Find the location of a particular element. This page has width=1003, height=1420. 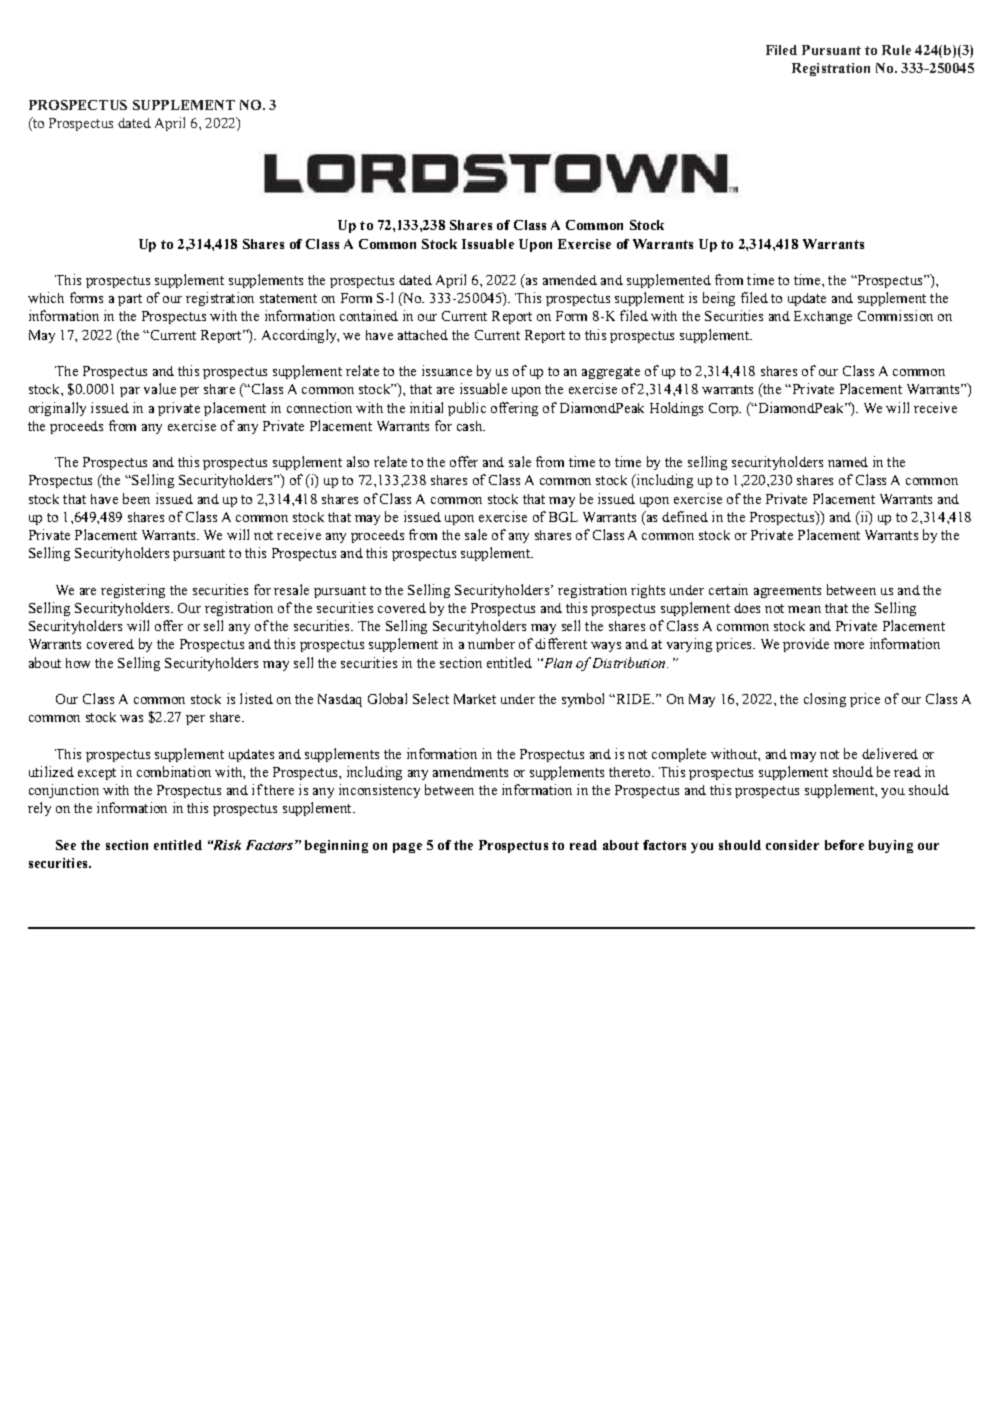

being is located at coordinates (719, 299).
